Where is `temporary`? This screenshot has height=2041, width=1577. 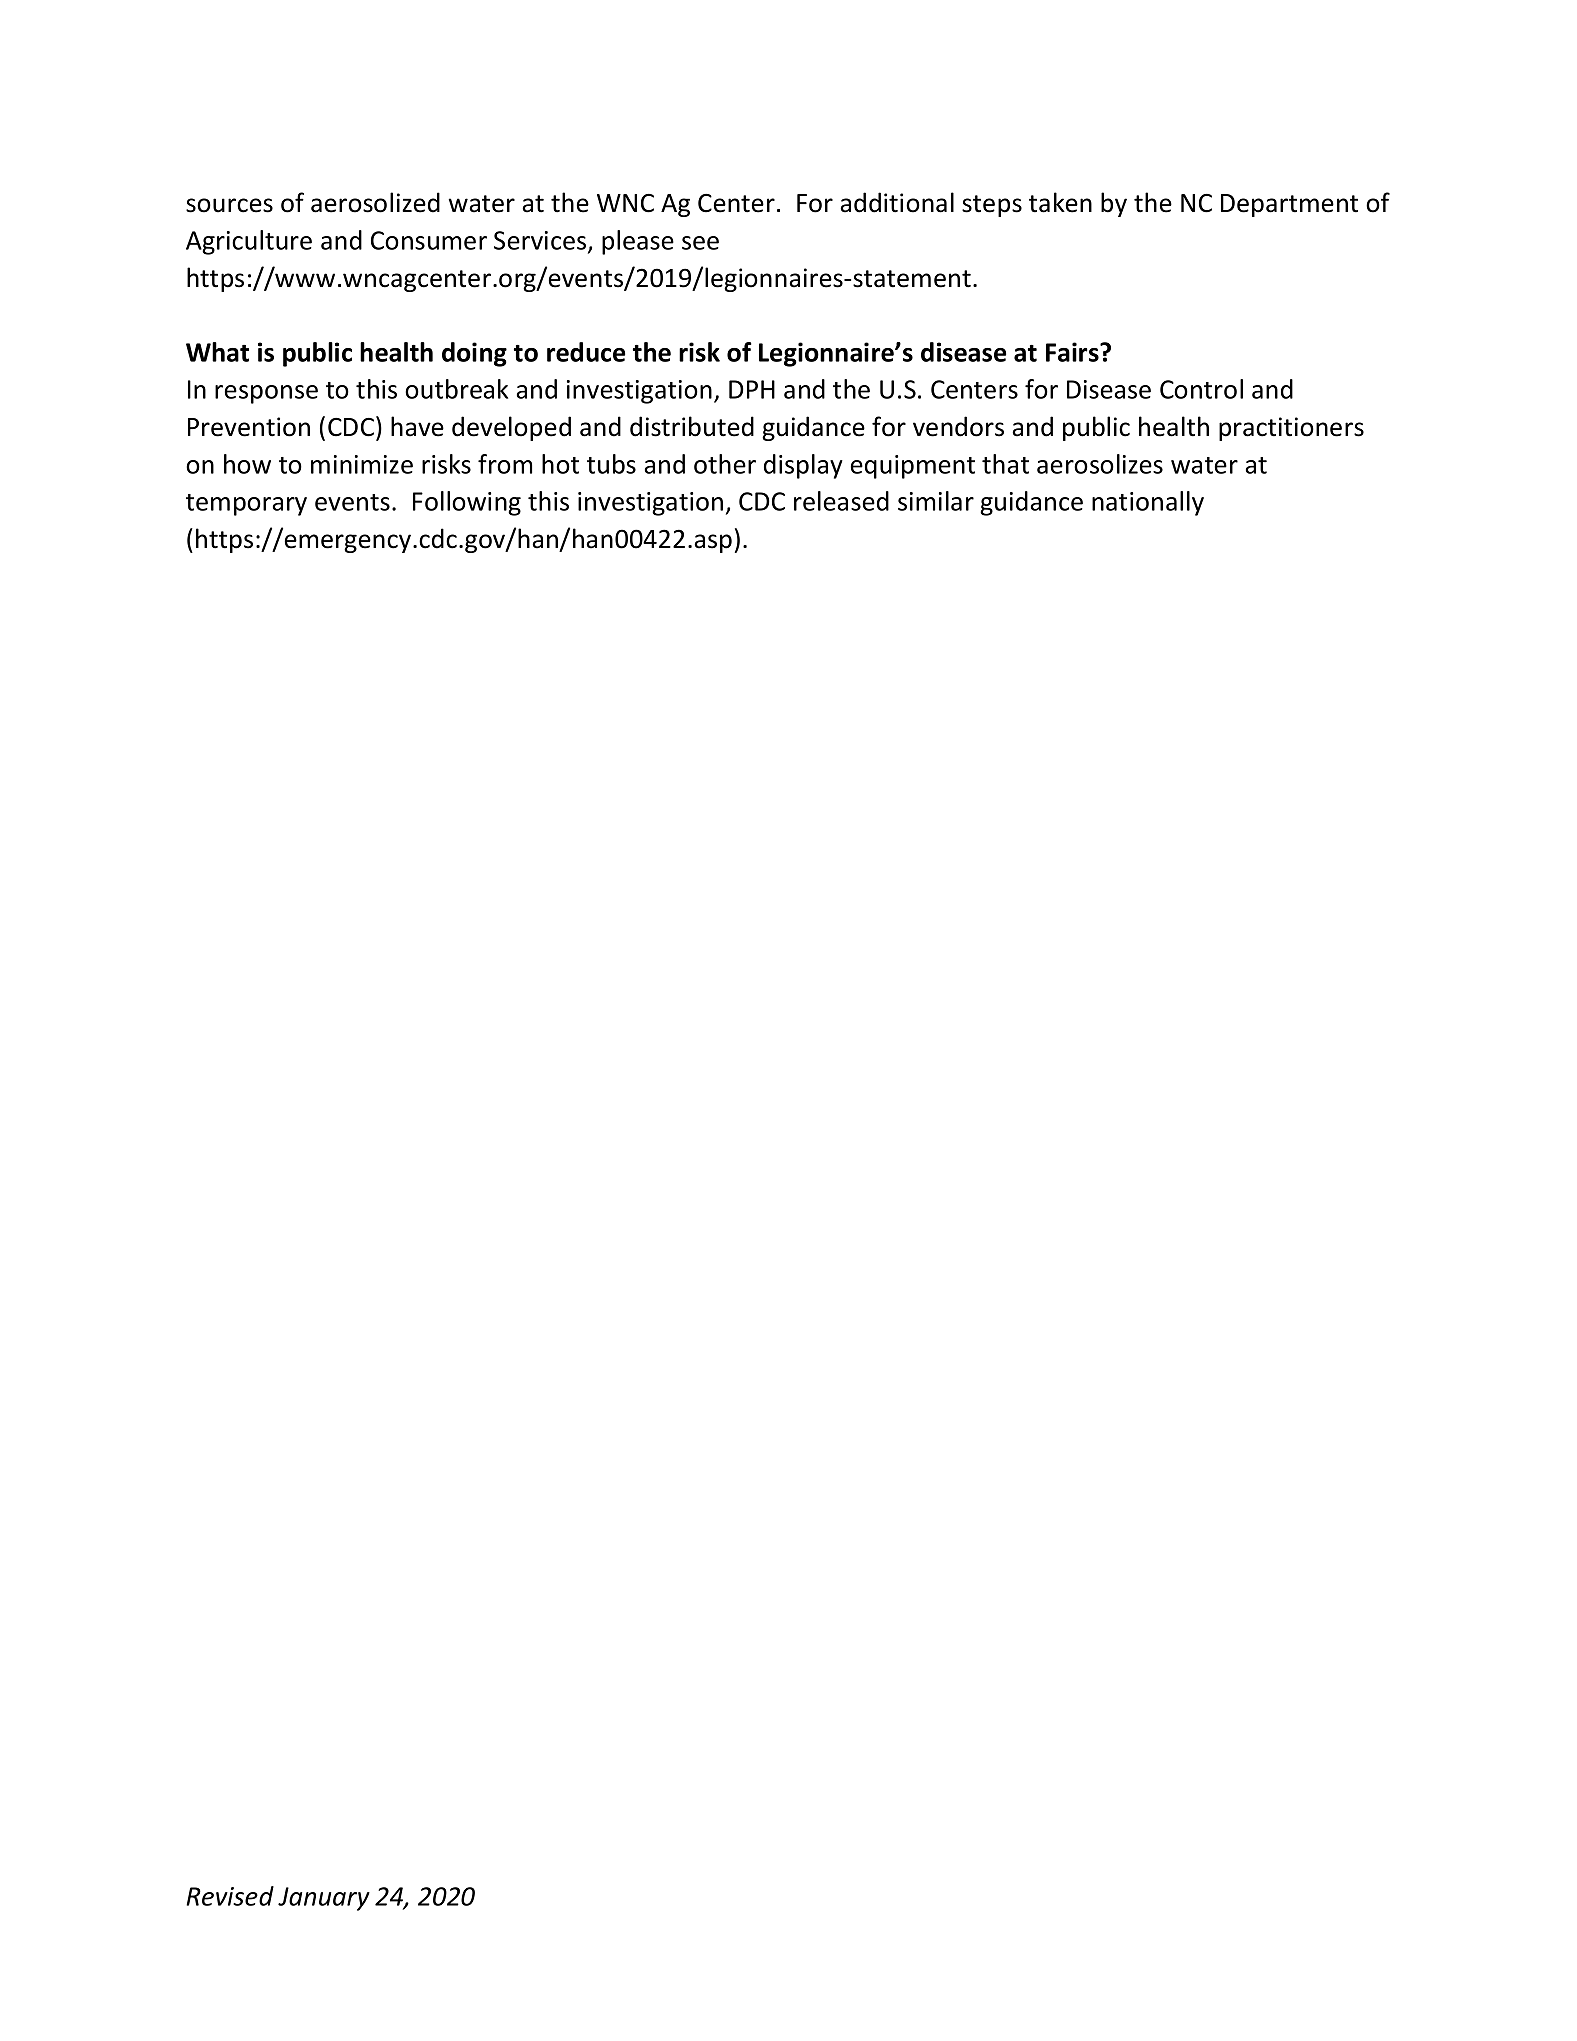 temporary is located at coordinates (246, 505).
